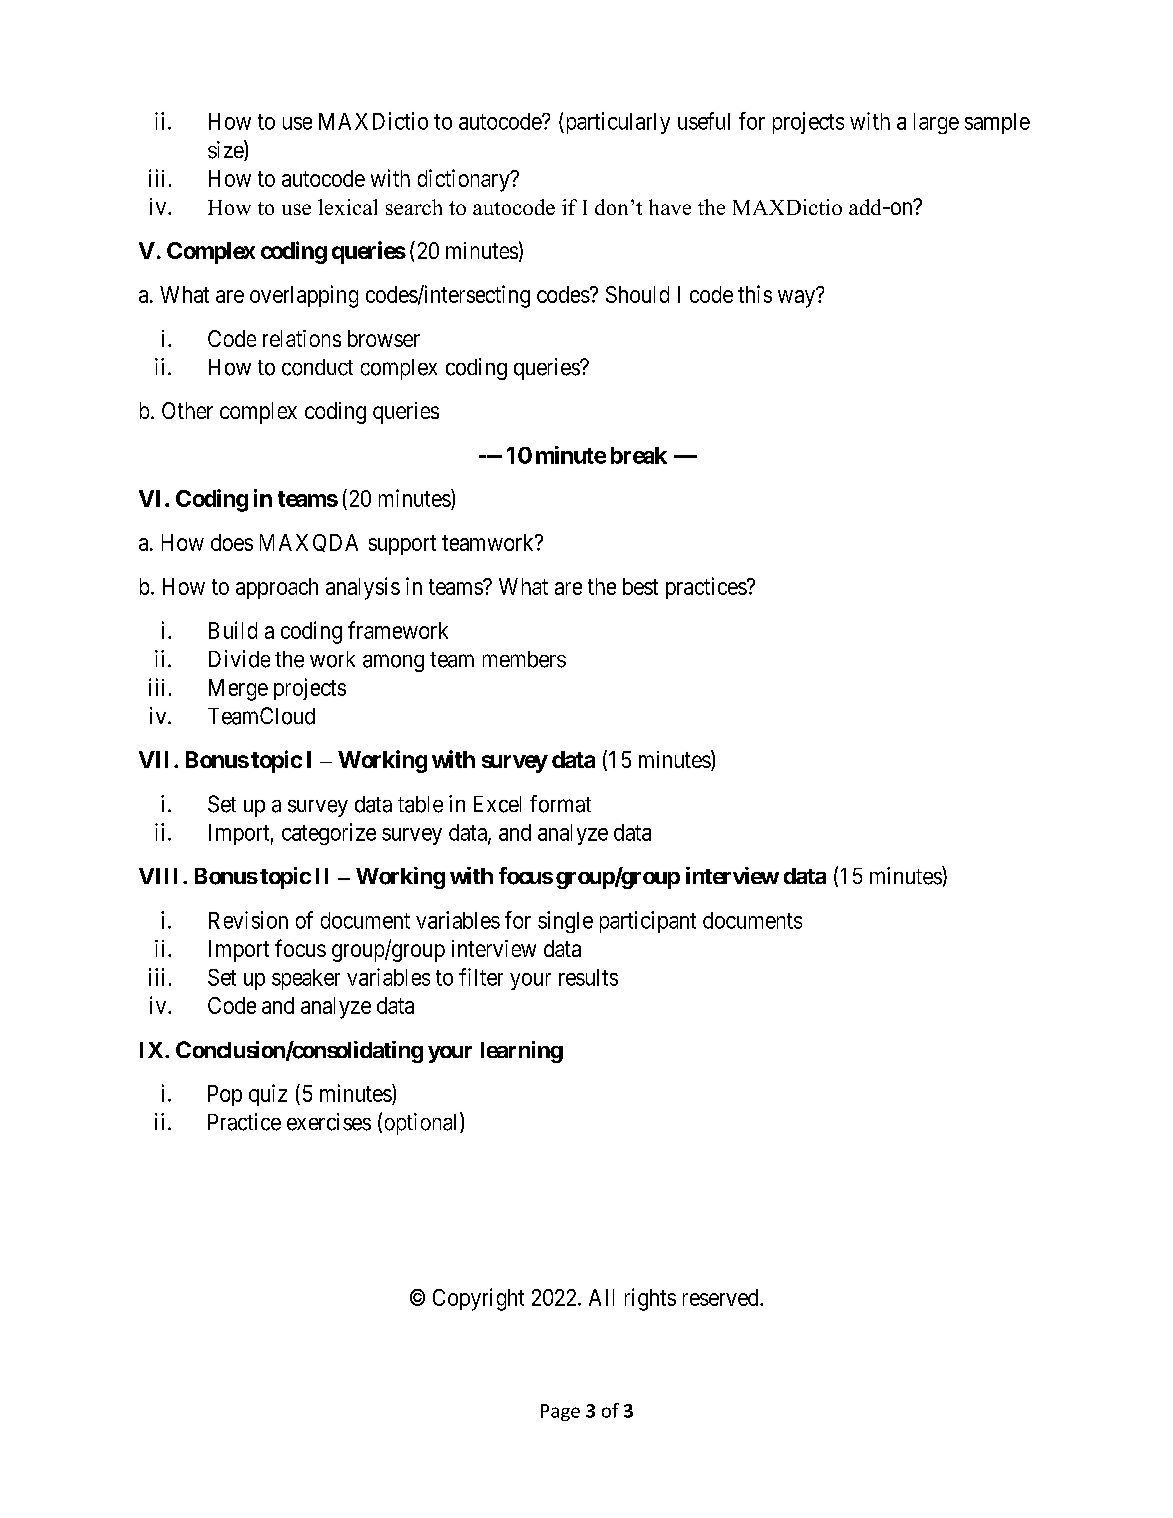 This page has height=1518, width=1173. I want to click on break, so click(639, 455).
